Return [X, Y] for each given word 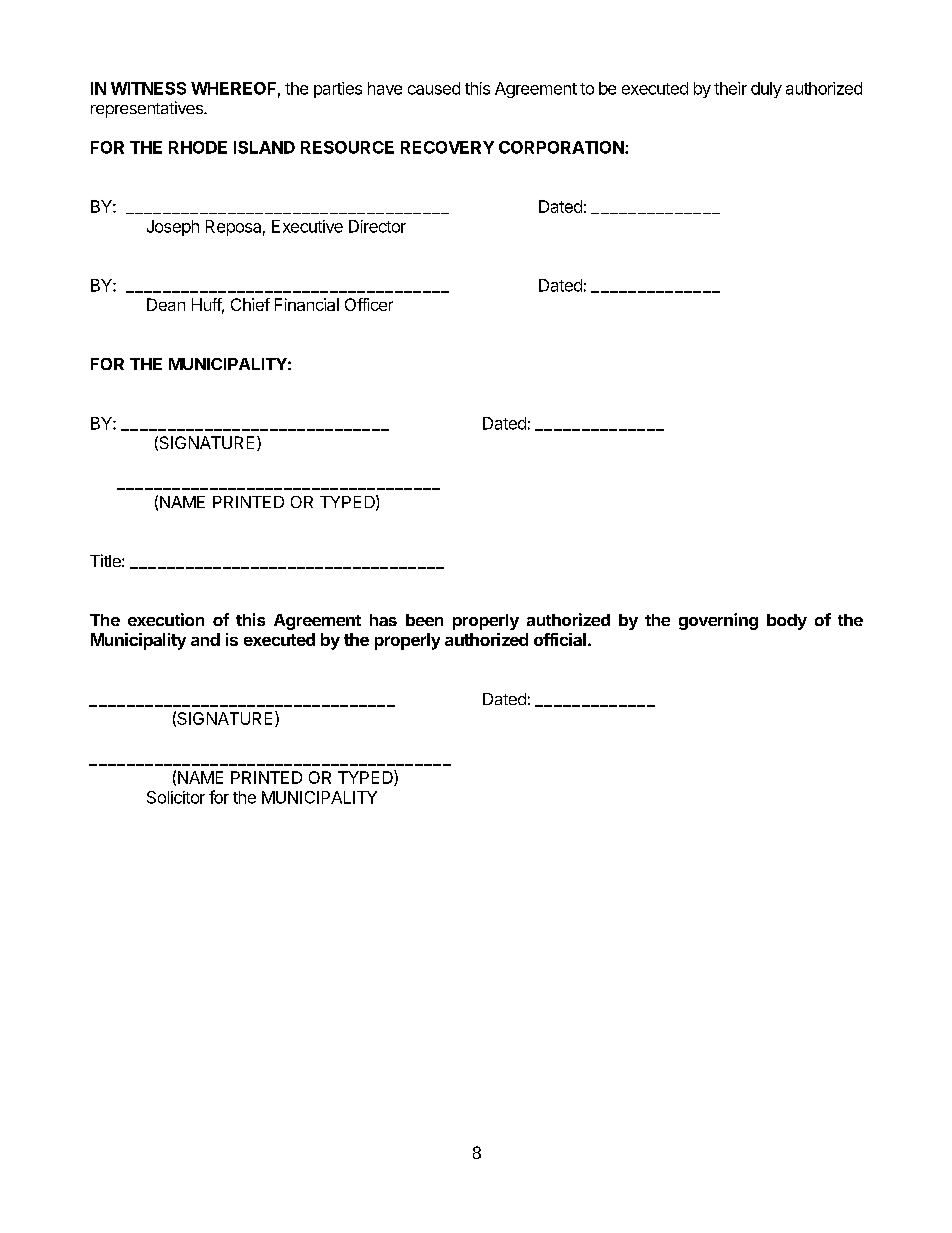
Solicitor [176, 797]
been [424, 620]
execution [166, 619]
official [560, 639]
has [383, 620]
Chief [250, 304]
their [730, 88]
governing [718, 621]
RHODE [198, 147]
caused [434, 88]
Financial [307, 304]
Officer [369, 304]
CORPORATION [562, 147]
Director [377, 226]
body [787, 622]
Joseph [173, 228]
